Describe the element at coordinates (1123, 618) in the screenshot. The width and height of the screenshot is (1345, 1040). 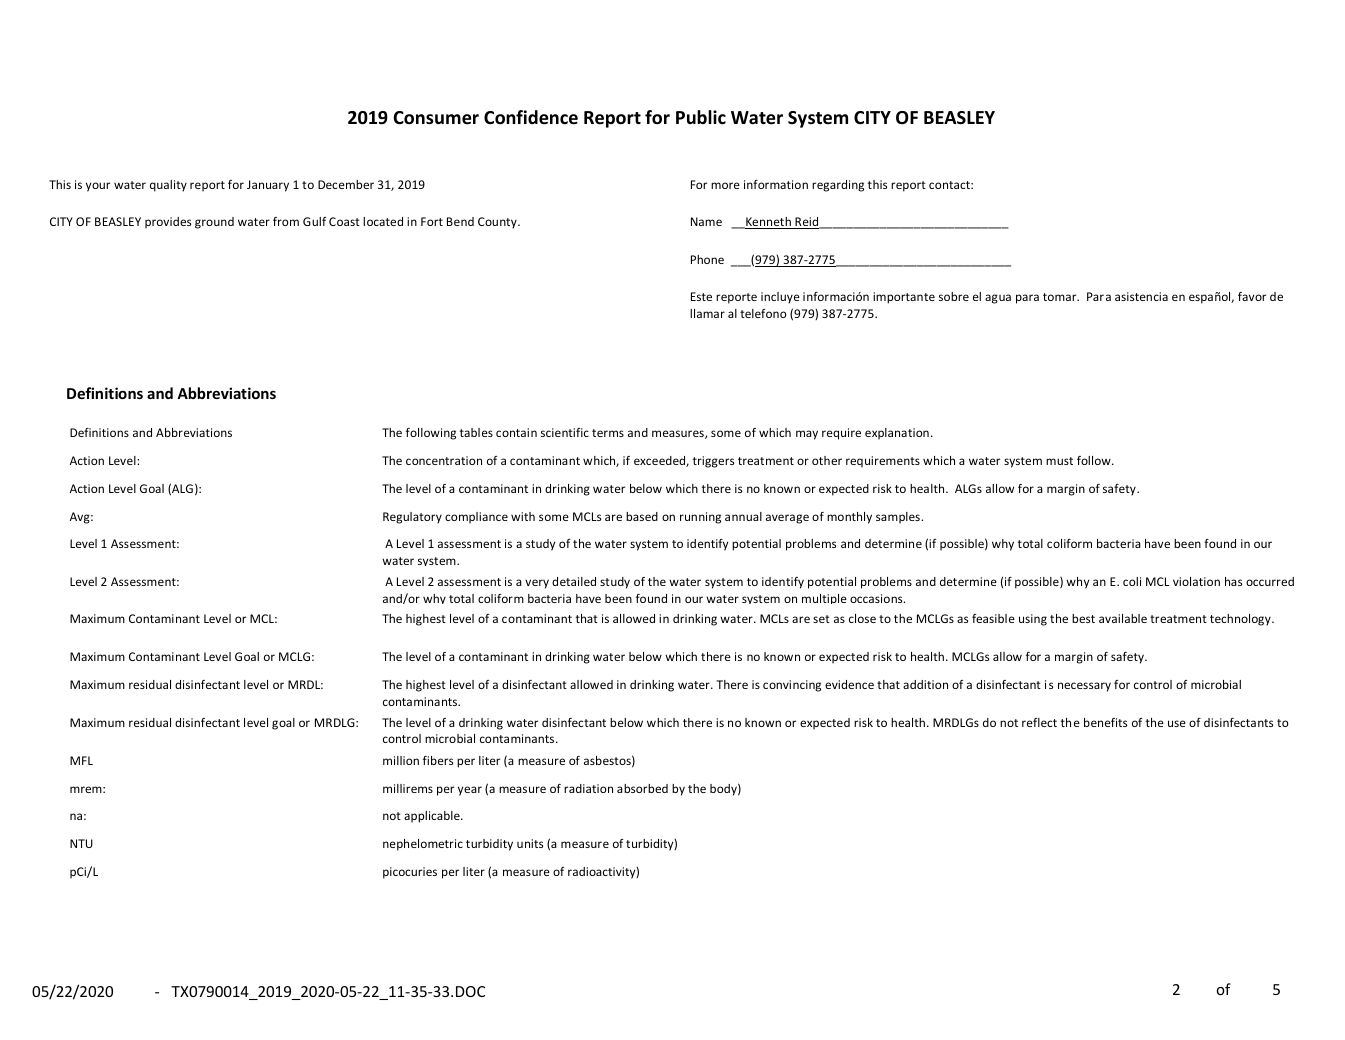
I see `available` at that location.
